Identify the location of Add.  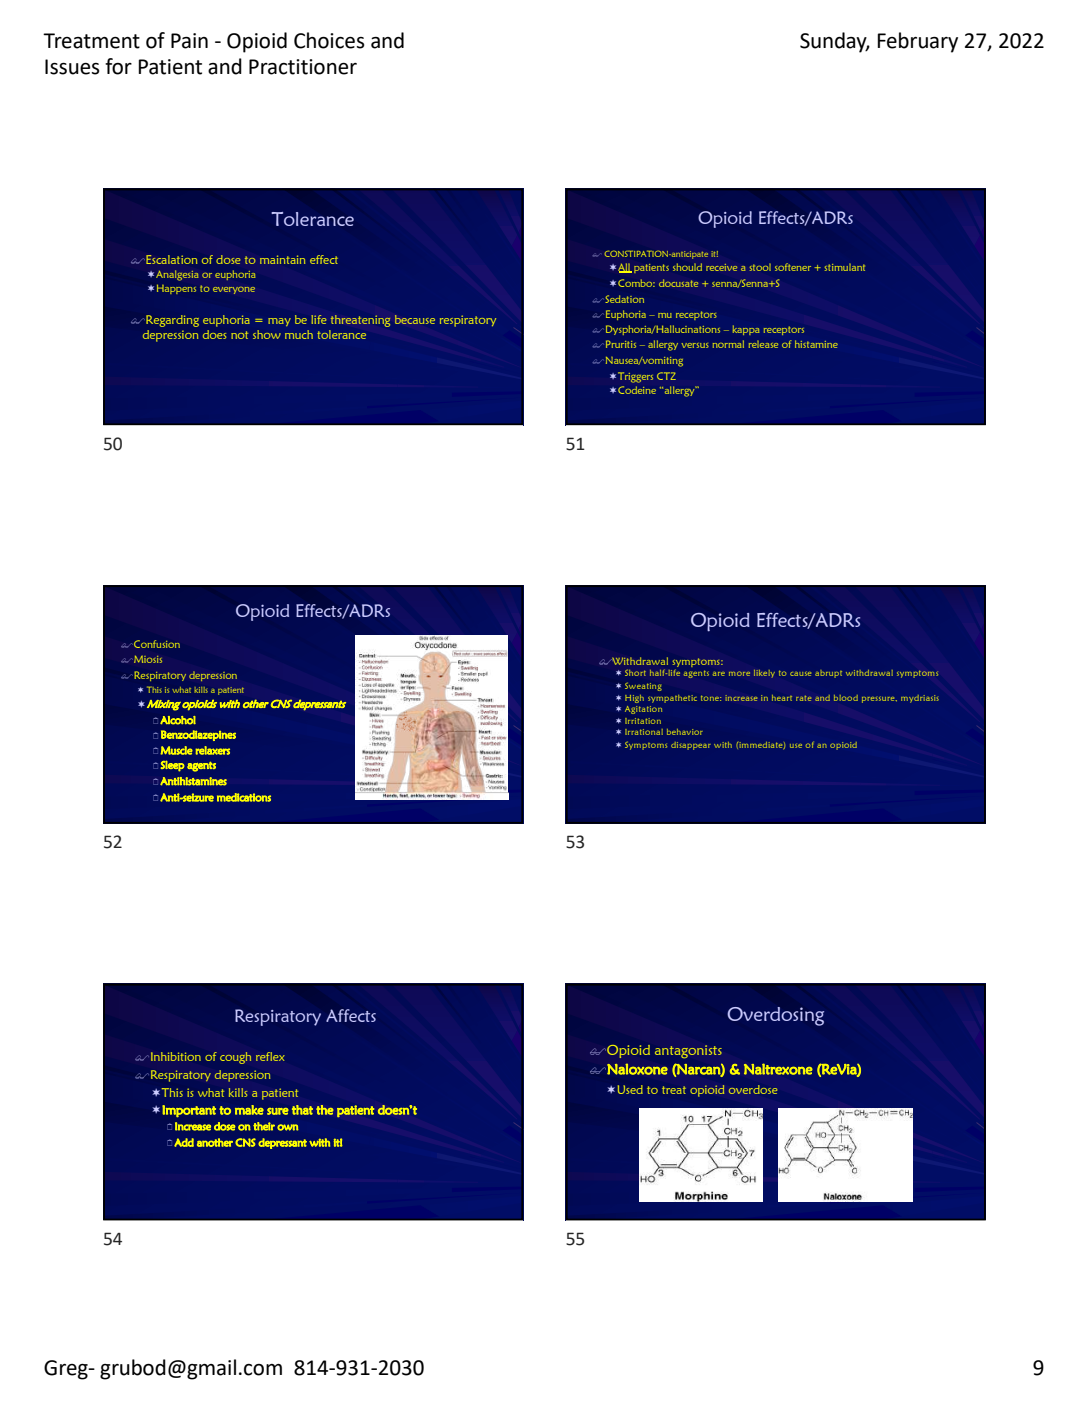
(184, 1142).
